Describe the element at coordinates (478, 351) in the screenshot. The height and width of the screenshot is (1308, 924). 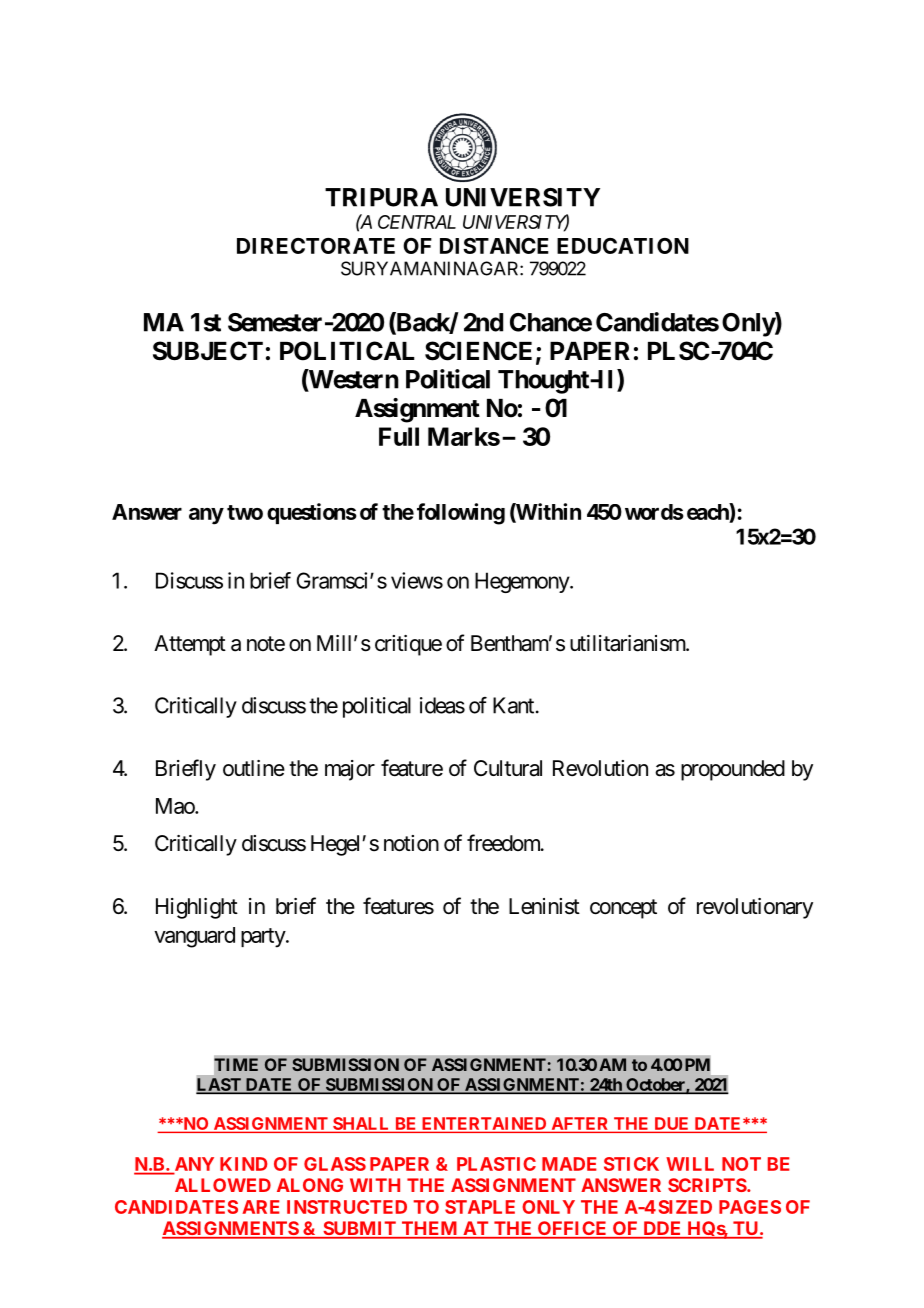
I see `SCIENCE` at that location.
